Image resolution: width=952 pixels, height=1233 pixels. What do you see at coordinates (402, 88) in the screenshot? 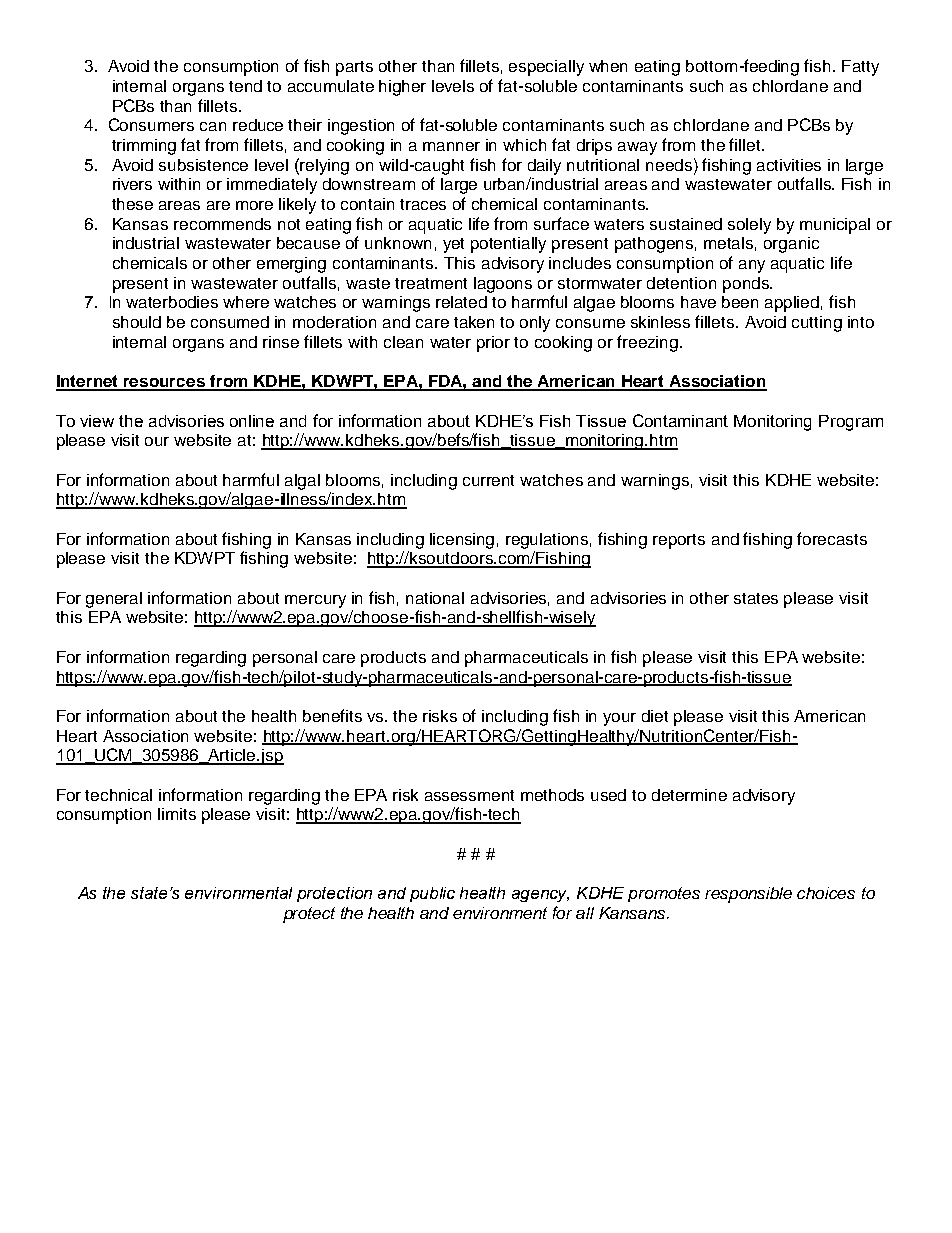
I see `higher` at bounding box center [402, 88].
